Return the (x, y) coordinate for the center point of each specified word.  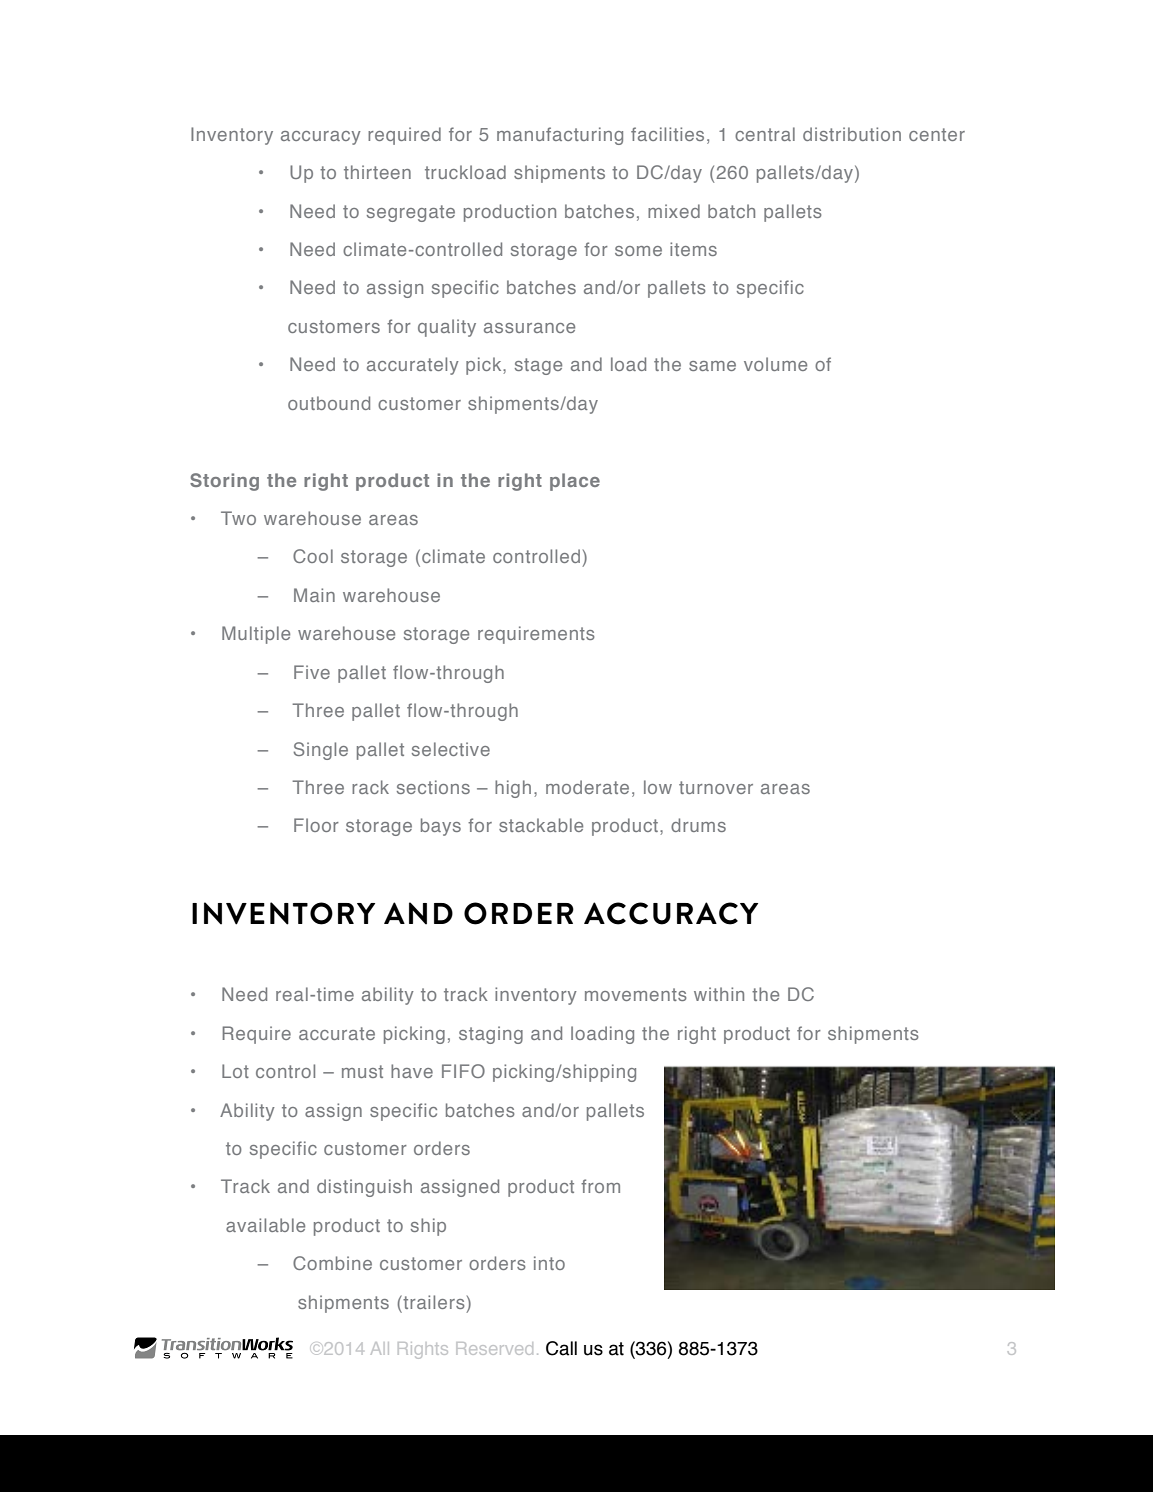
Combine (332, 1263)
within (719, 994)
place (575, 482)
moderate (587, 787)
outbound (329, 403)
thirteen (377, 172)
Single (320, 751)
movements (636, 994)
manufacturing (560, 136)
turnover (716, 787)
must (362, 1071)
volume (775, 364)
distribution (852, 134)
